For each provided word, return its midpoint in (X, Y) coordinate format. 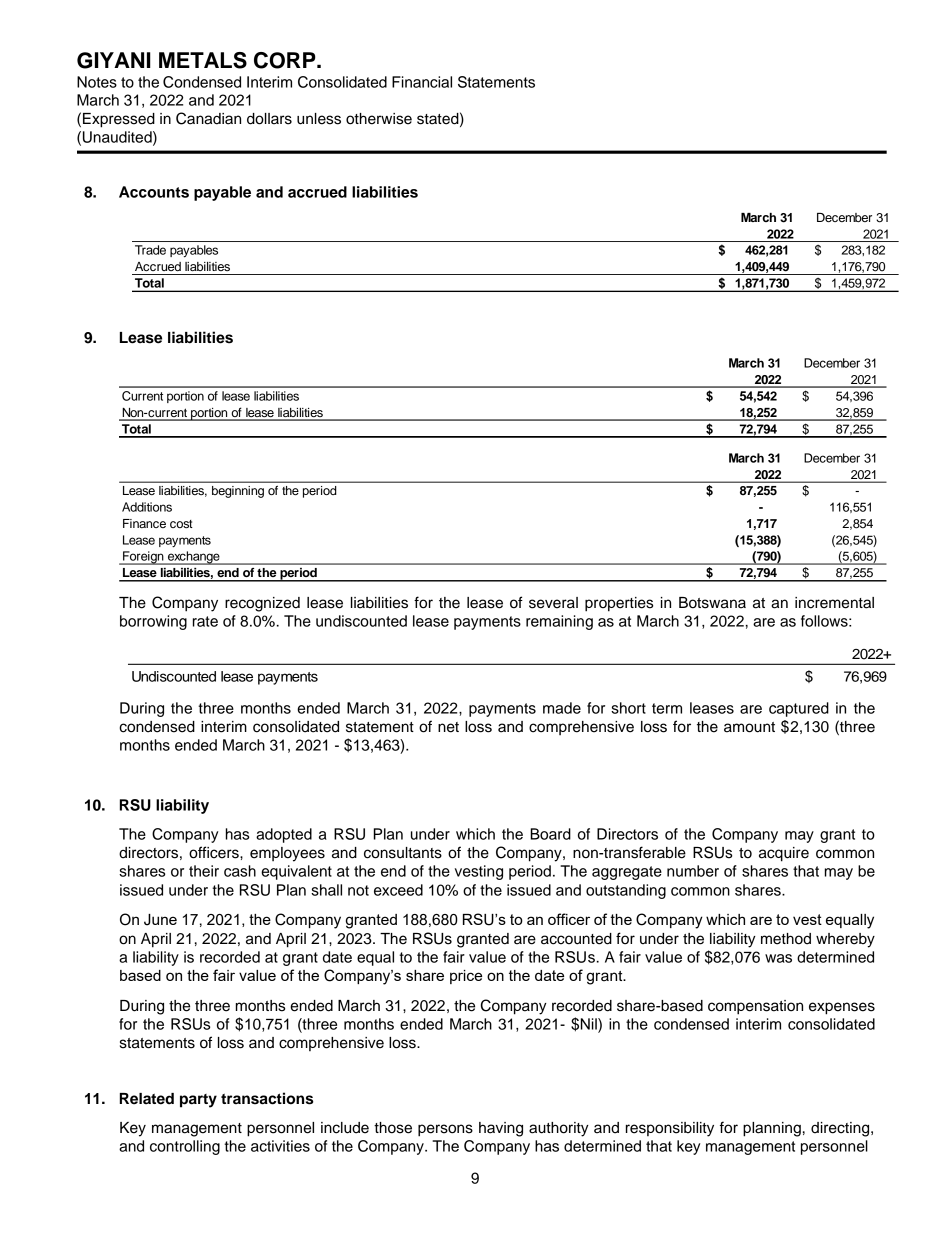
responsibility (670, 1129)
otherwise (379, 119)
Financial (422, 82)
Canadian (208, 118)
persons (445, 1130)
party (198, 1101)
